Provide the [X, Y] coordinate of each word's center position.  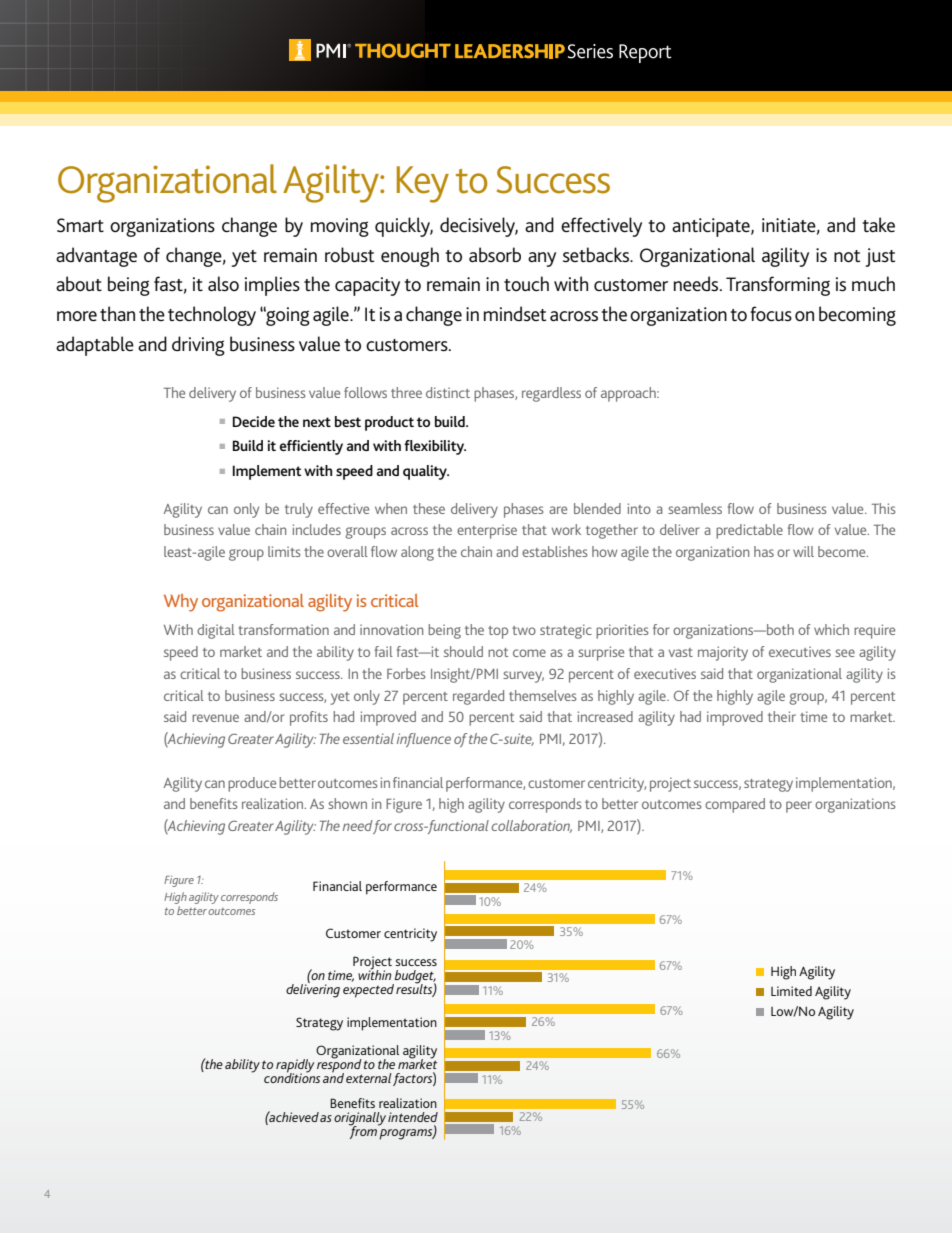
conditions [292, 1076]
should [463, 651]
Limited [791, 991]
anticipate [712, 227]
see [845, 653]
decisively [479, 227]
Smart [80, 225]
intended [413, 1117]
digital [216, 631]
